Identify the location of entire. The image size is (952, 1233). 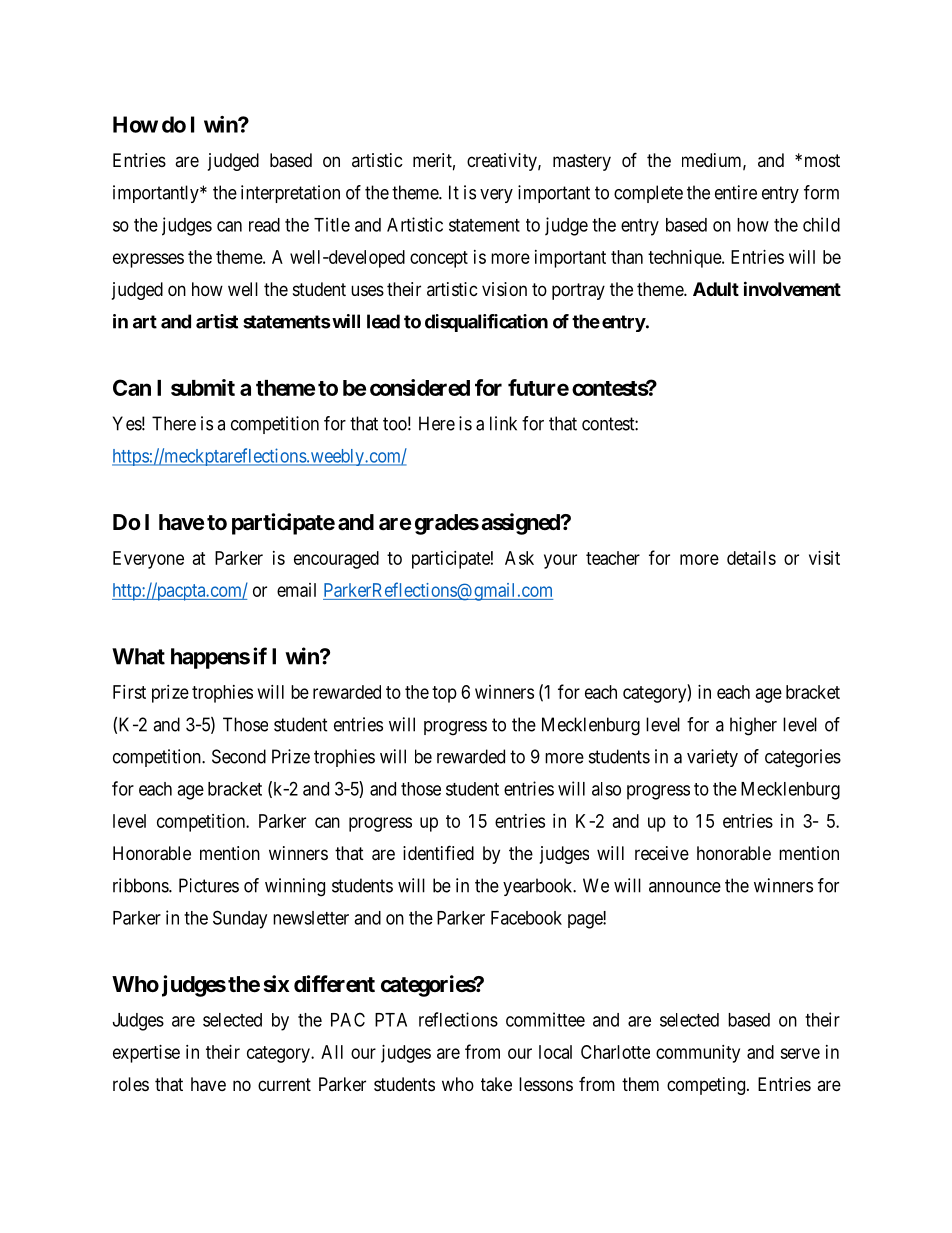
(736, 192).
